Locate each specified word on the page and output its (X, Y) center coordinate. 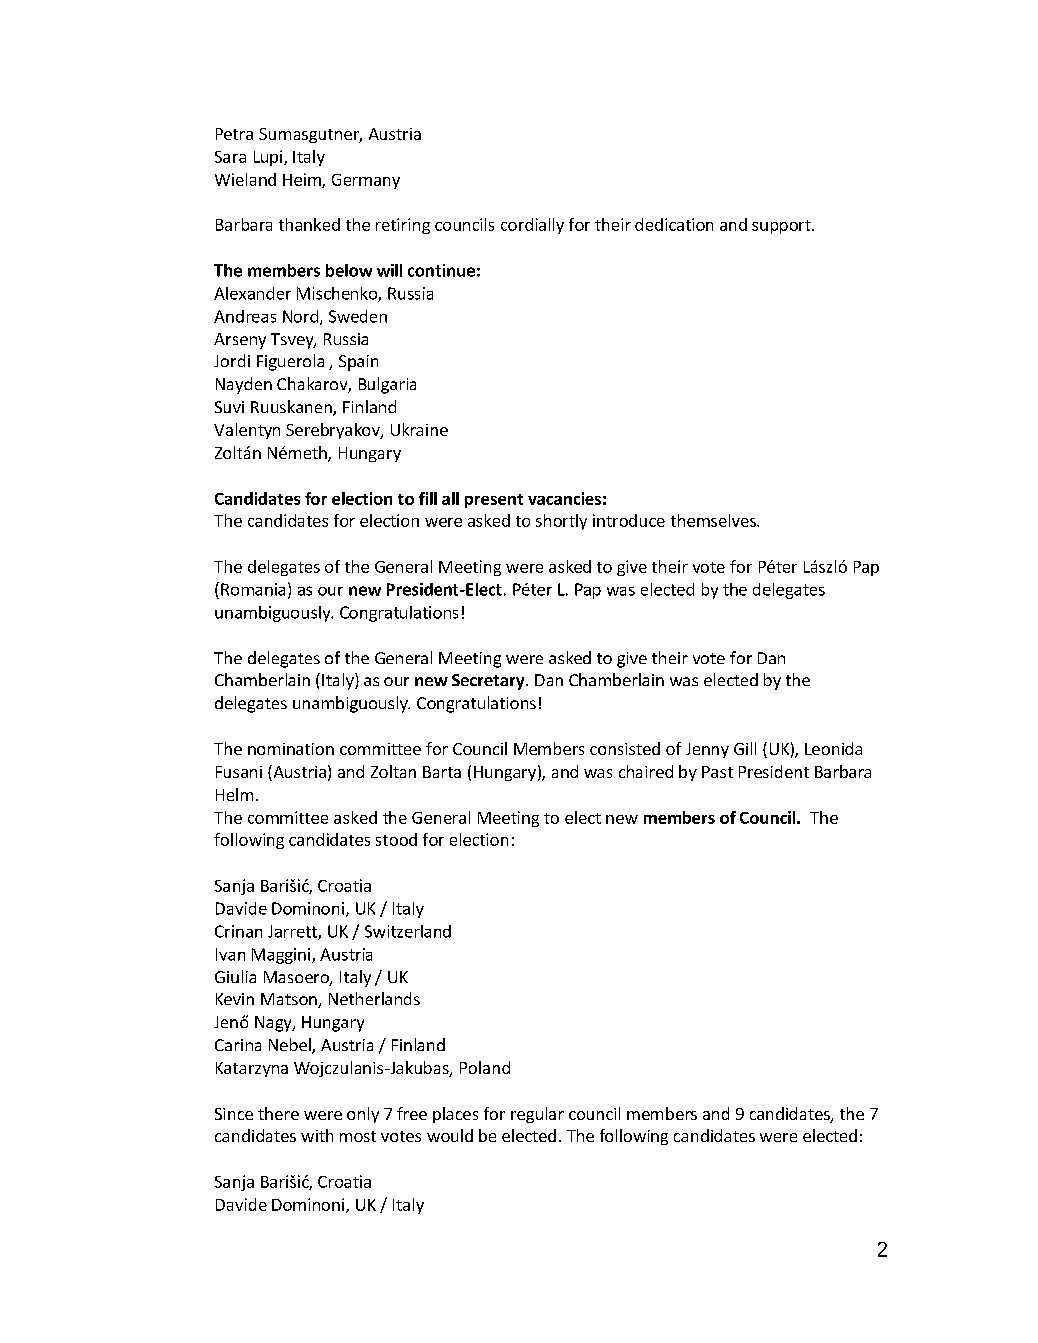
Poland (485, 1067)
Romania (253, 589)
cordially (532, 226)
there (278, 1113)
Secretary (489, 682)
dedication (674, 224)
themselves (714, 520)
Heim (303, 180)
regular (537, 1115)
